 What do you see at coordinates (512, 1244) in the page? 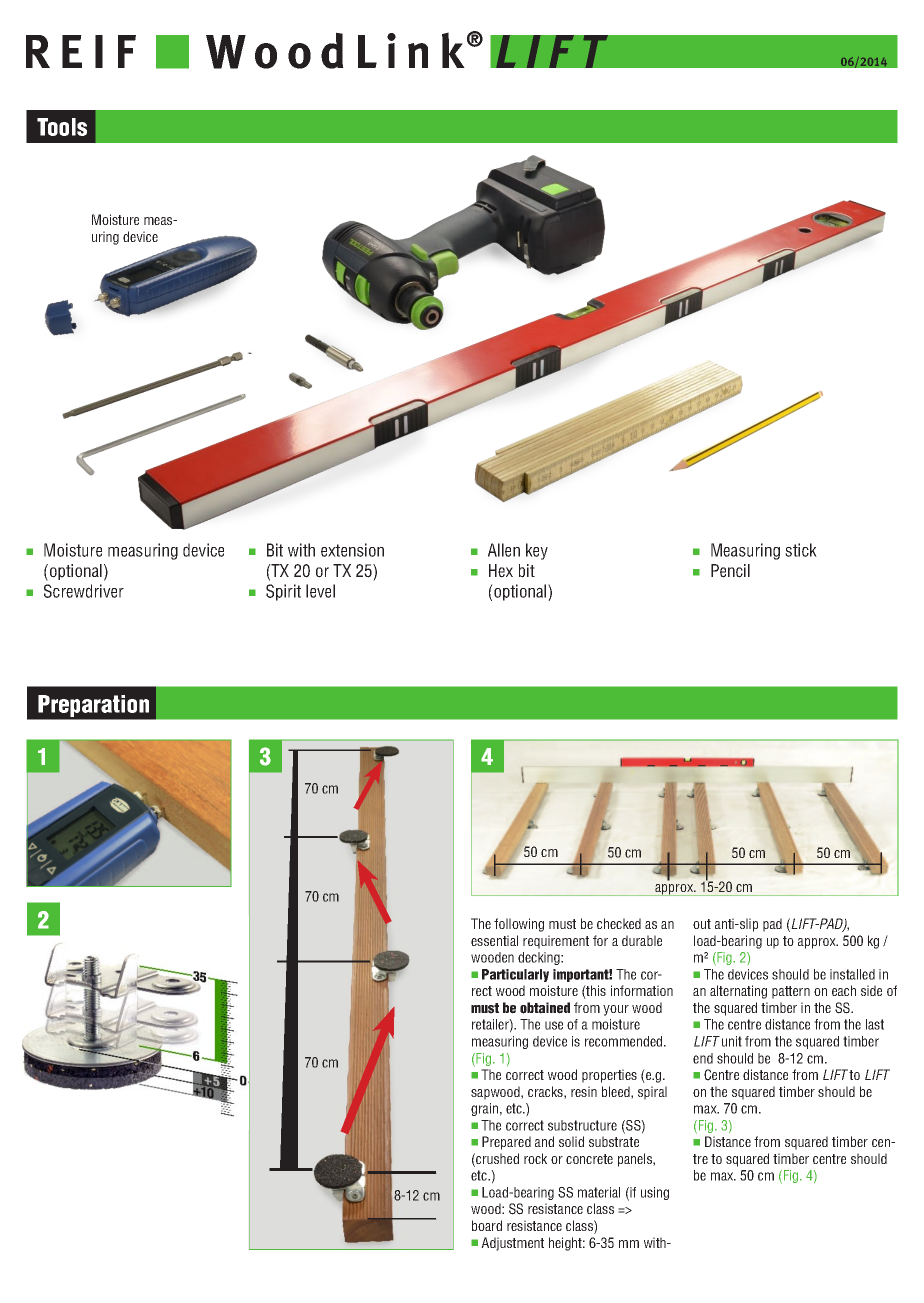
I see `Adjustment` at bounding box center [512, 1244].
